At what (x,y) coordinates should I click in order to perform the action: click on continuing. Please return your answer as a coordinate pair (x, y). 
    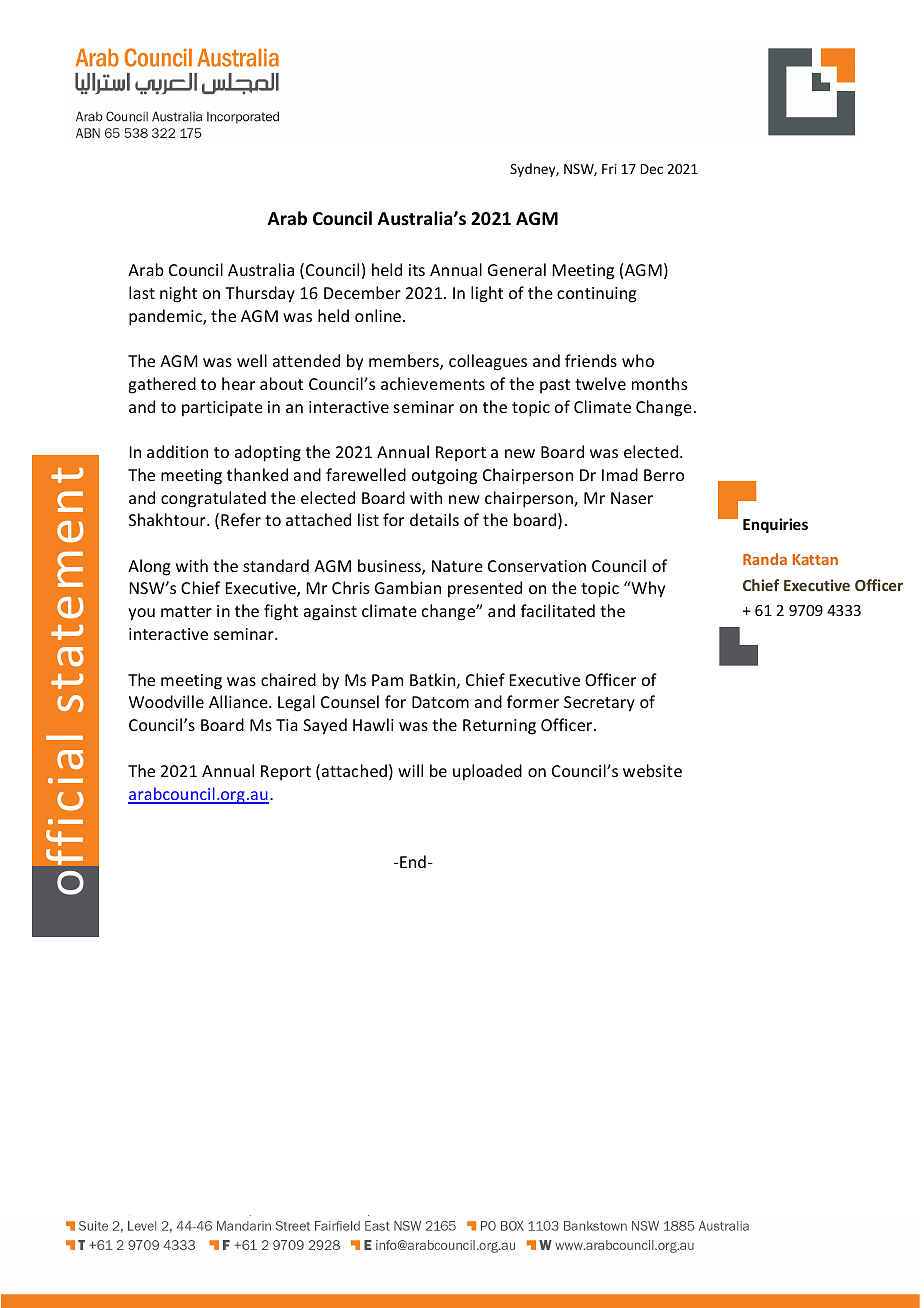
    Looking at the image, I should click on (597, 295).
